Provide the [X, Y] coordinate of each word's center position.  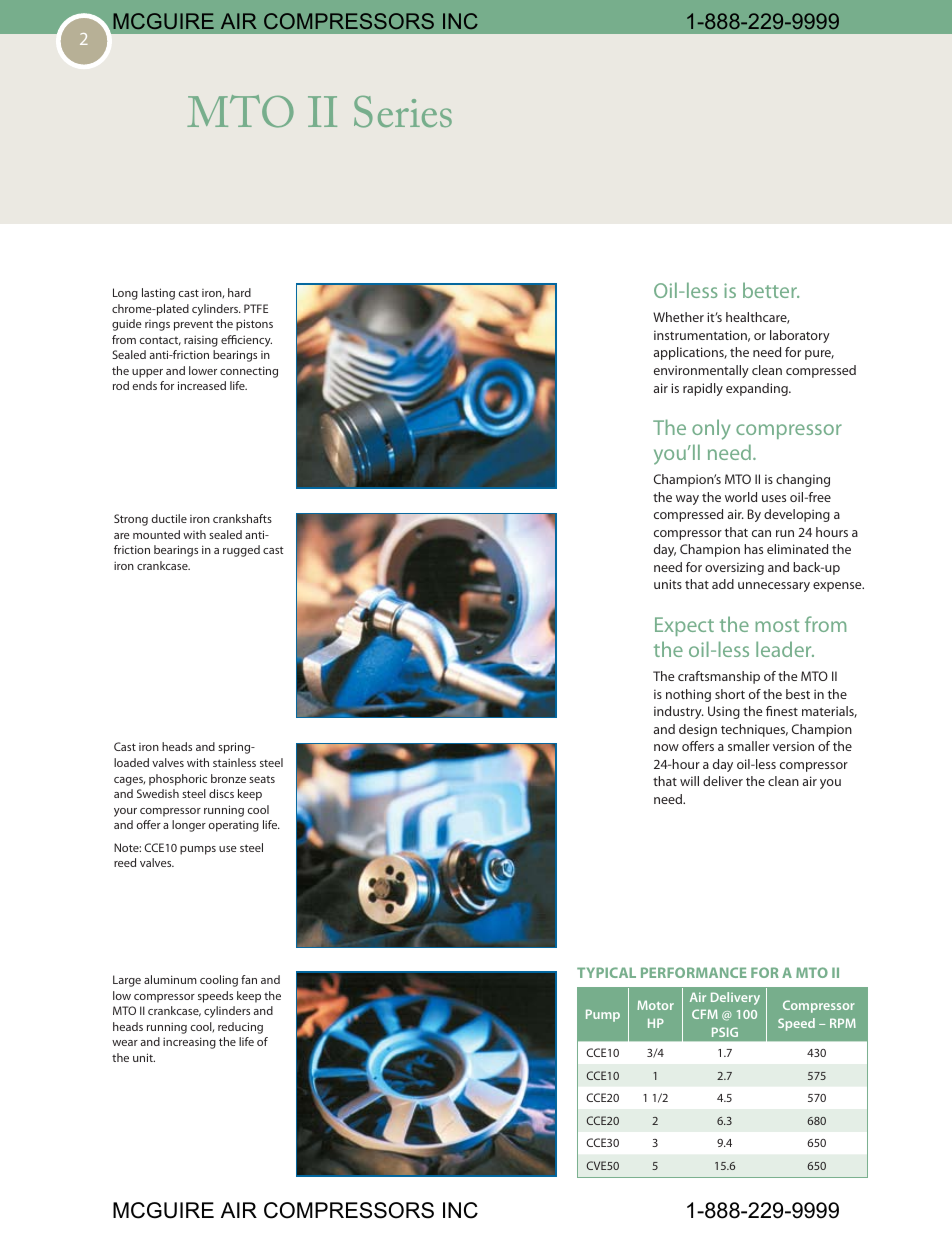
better [771, 290]
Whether [678, 317]
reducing [240, 1028]
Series [403, 112]
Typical [606, 972]
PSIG [725, 1032]
